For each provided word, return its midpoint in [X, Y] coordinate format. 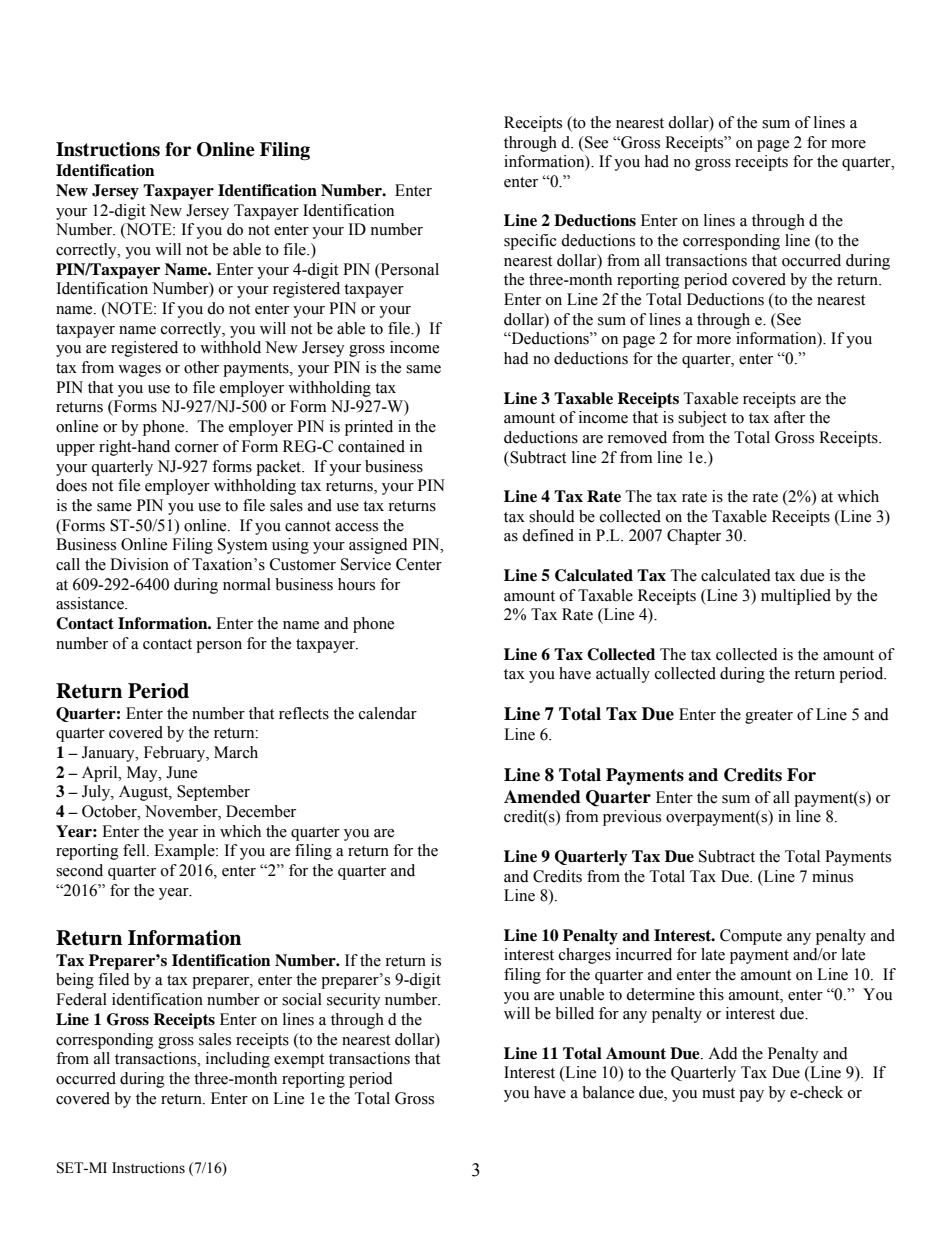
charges [585, 956]
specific [530, 242]
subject [702, 419]
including [238, 1060]
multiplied [796, 597]
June [181, 772]
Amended [542, 797]
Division [139, 564]
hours [356, 584]
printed [369, 428]
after [789, 417]
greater [769, 717]
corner [197, 448]
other [201, 367]
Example [185, 852]
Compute [751, 937]
